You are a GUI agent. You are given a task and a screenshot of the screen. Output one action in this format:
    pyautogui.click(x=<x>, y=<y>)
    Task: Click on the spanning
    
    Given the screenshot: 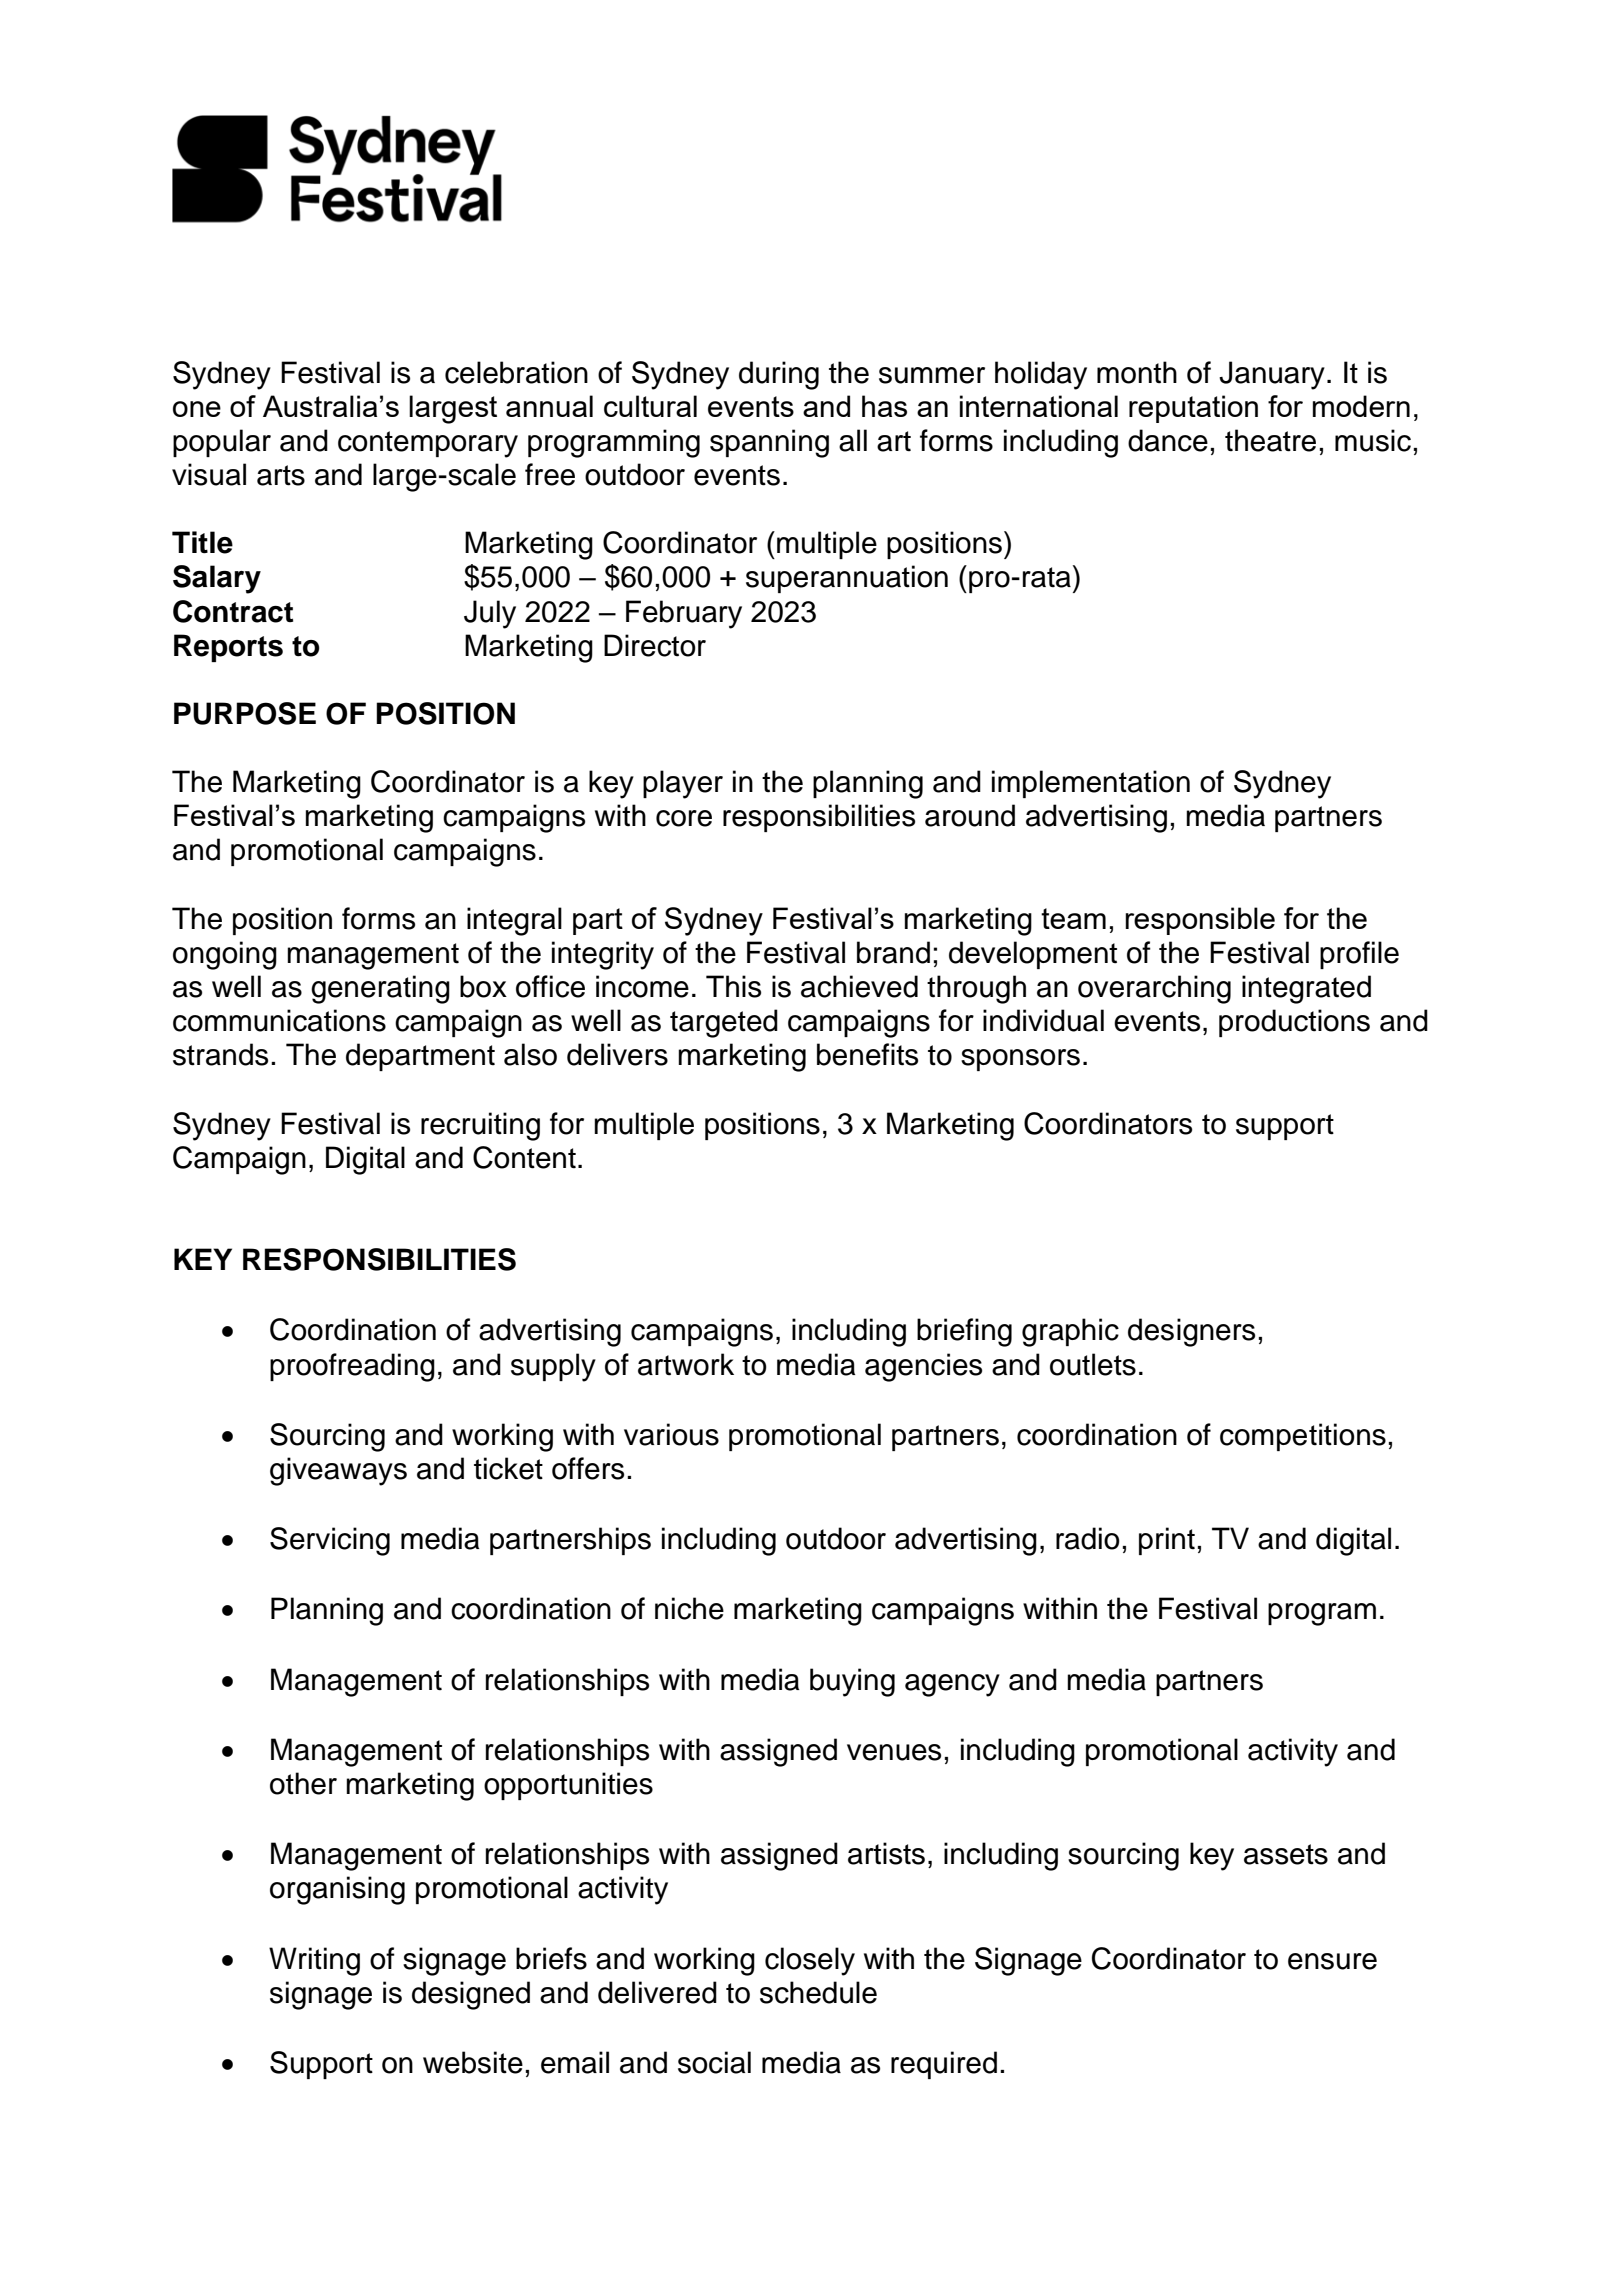 What is the action you would take?
    pyautogui.click(x=769, y=443)
